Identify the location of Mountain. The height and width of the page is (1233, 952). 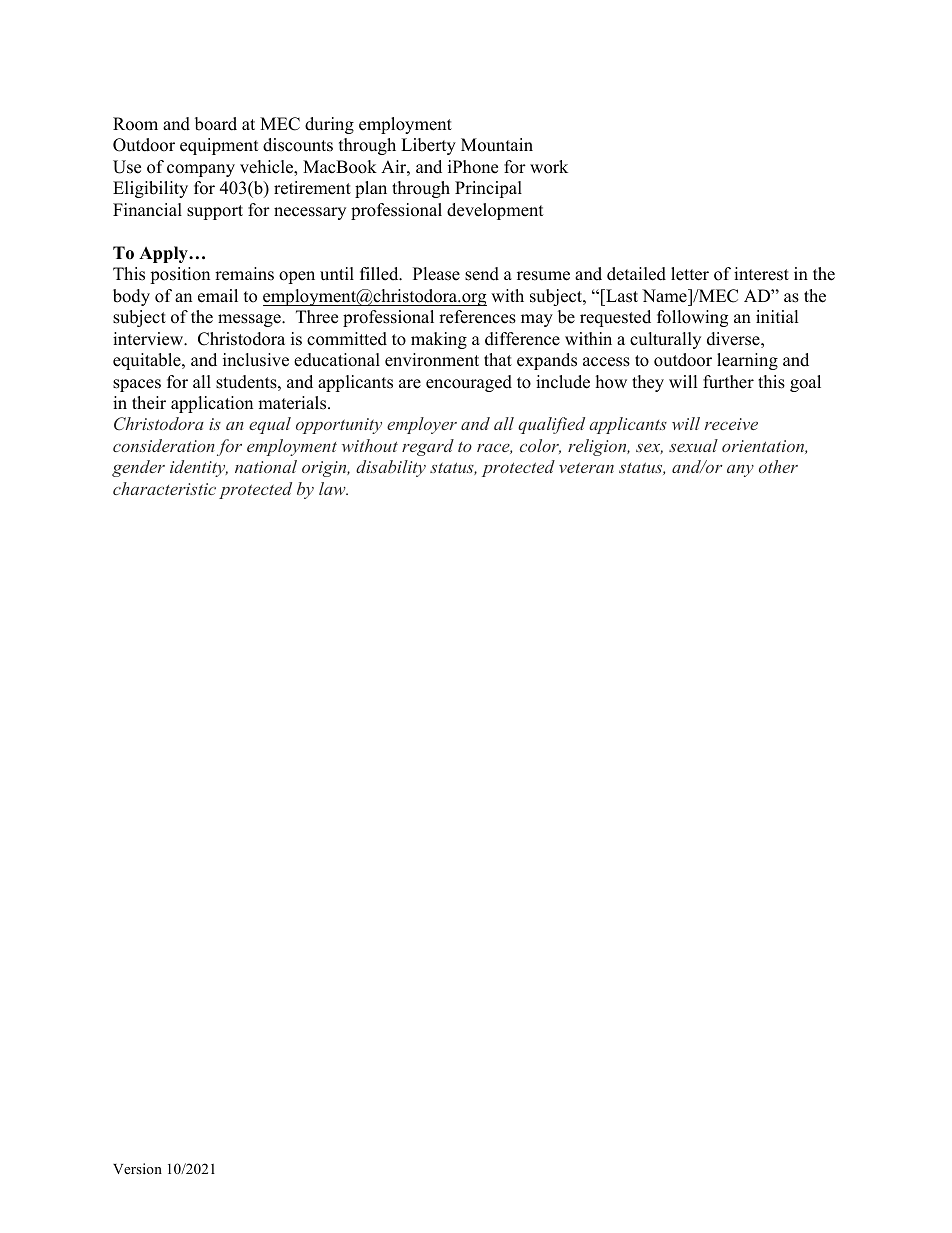
(497, 145).
